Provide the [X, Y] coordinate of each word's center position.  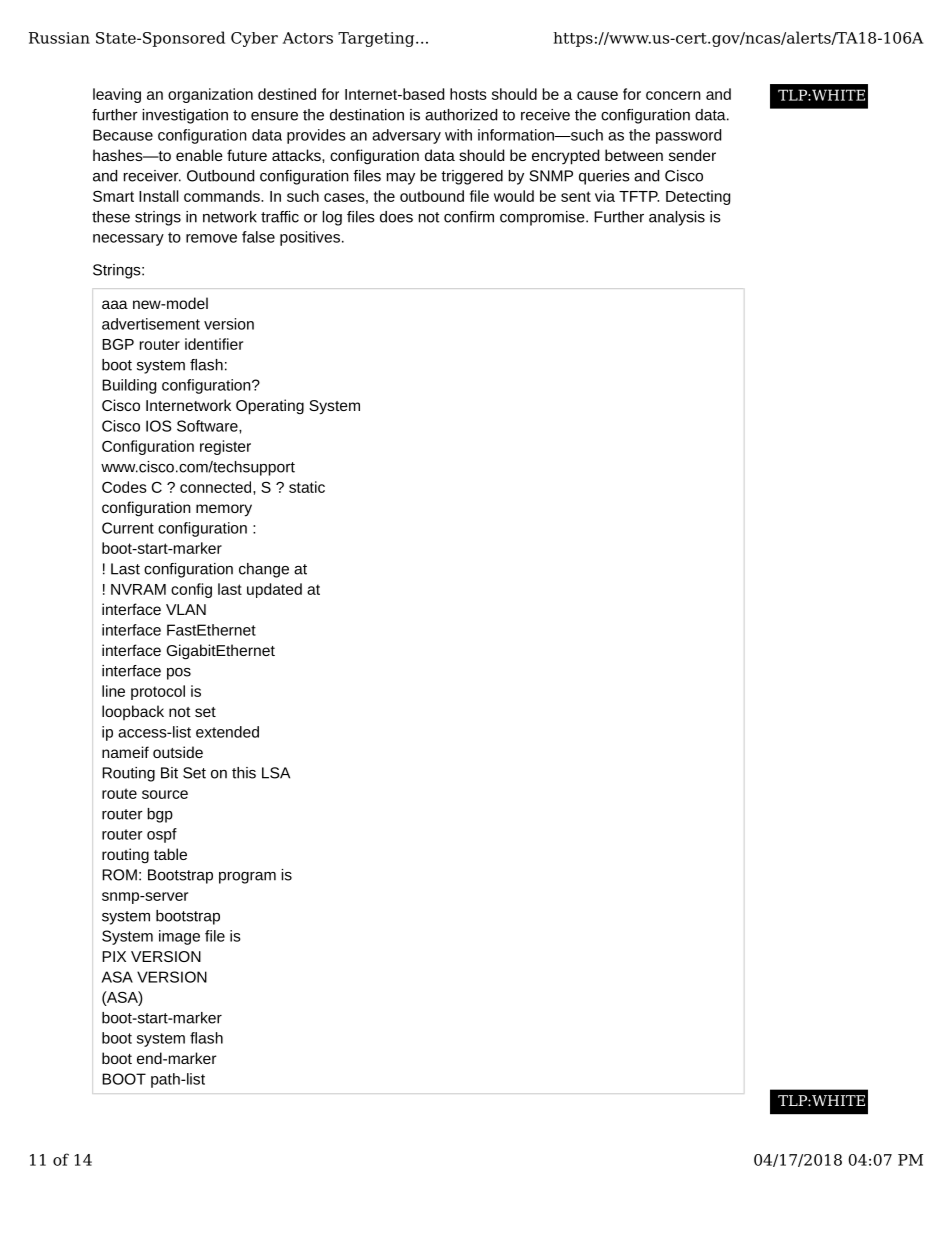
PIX [114, 956]
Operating [270, 407]
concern [673, 95]
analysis [677, 218]
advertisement [151, 324]
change [264, 570]
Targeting [377, 39]
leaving [117, 95]
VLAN [186, 609]
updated [274, 590]
